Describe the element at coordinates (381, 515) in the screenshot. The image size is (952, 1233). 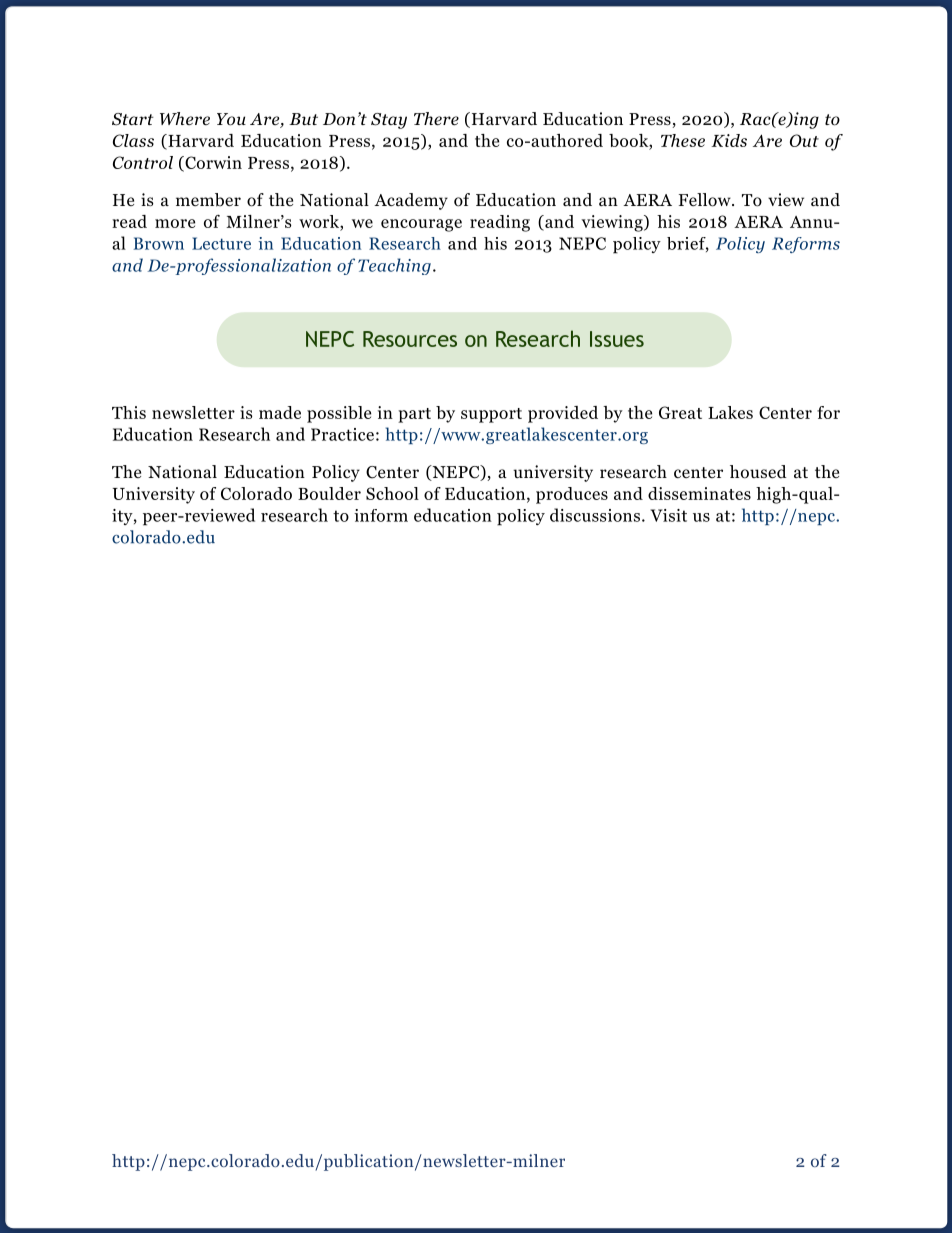
I see `inform` at that location.
